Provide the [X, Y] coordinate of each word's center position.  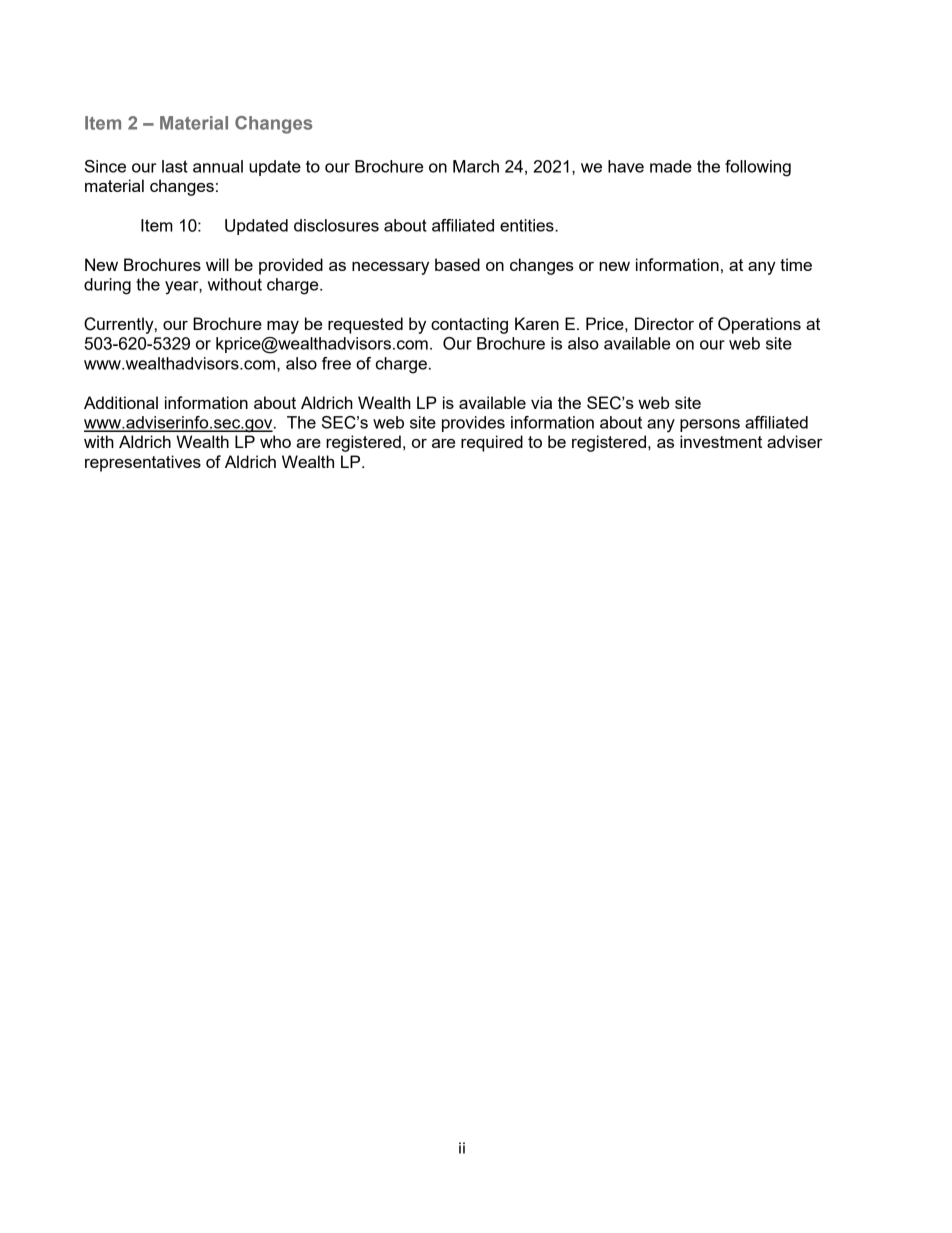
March [476, 166]
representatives [143, 463]
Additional [121, 402]
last [175, 166]
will [217, 264]
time [796, 264]
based [457, 264]
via [541, 402]
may [283, 327]
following [758, 168]
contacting [469, 325]
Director [664, 323]
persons [710, 425]
